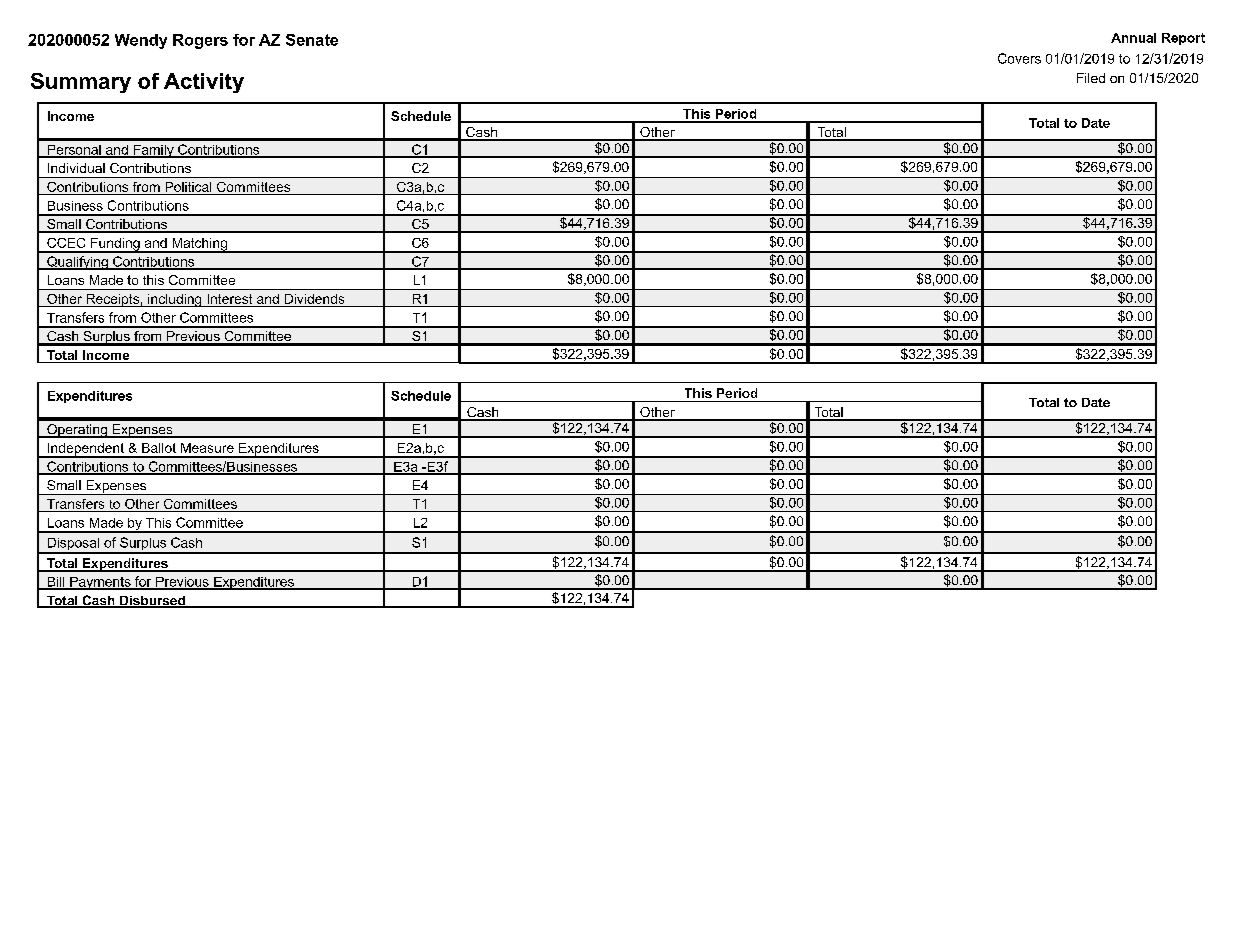 The image size is (1233, 952). I want to click on Funding, so click(115, 245).
